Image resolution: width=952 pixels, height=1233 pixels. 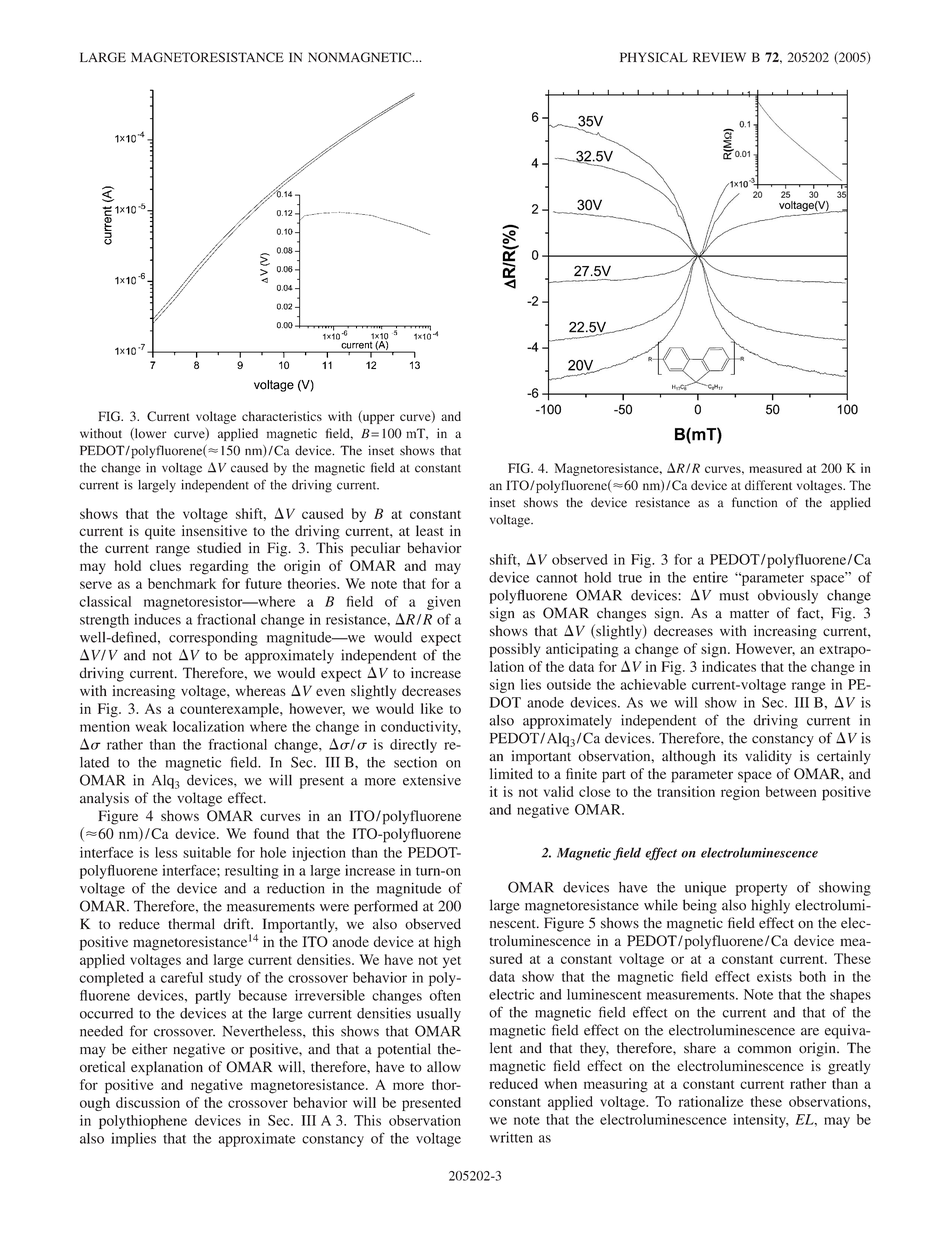 What do you see at coordinates (208, 726) in the page?
I see `localization` at bounding box center [208, 726].
